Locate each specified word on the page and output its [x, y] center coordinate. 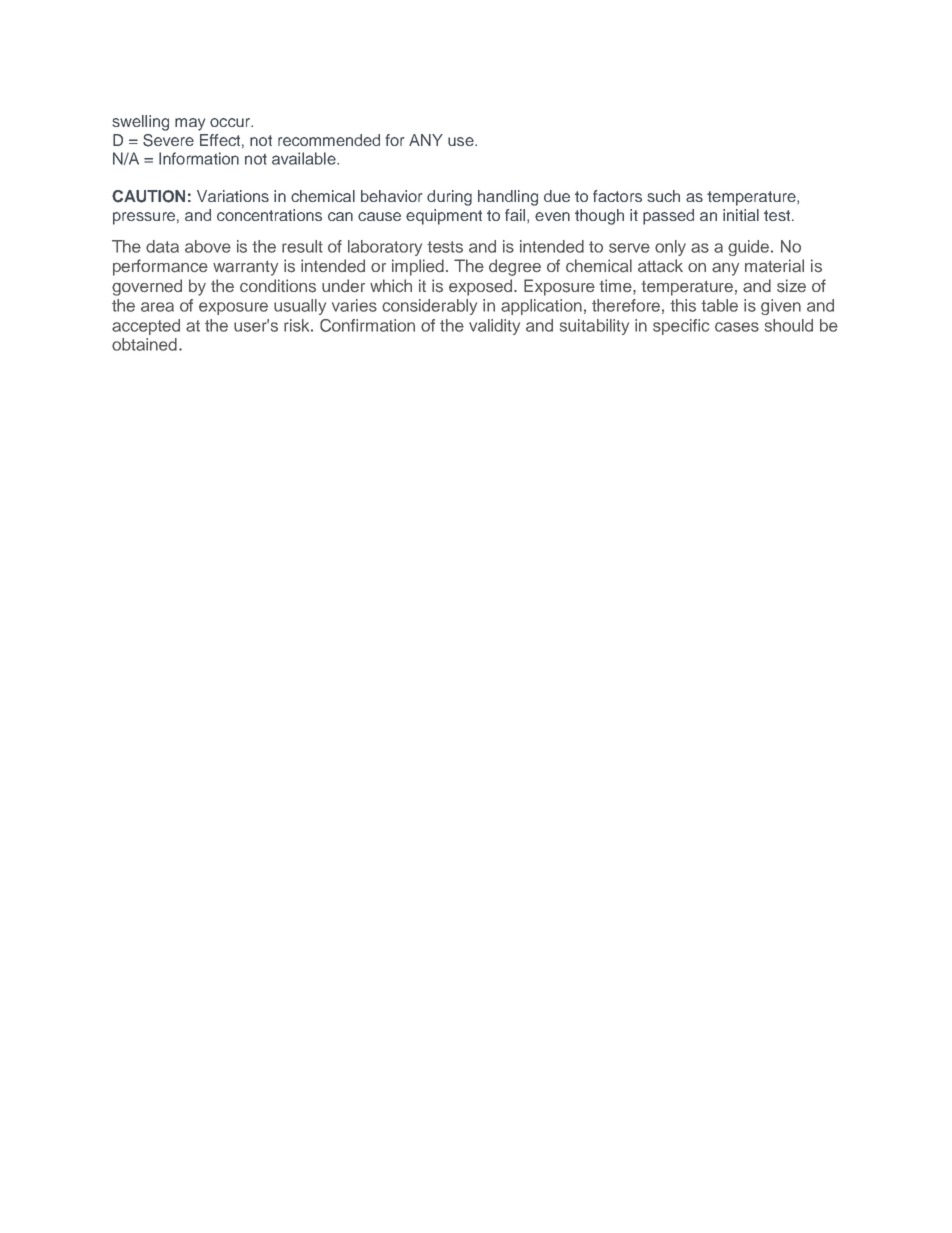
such [663, 196]
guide [750, 248]
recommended [329, 140]
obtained [144, 344]
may [190, 124]
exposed [482, 287]
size [791, 286]
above [208, 246]
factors [617, 196]
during [449, 198]
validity [494, 327]
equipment [444, 217]
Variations [233, 196]
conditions [278, 286]
